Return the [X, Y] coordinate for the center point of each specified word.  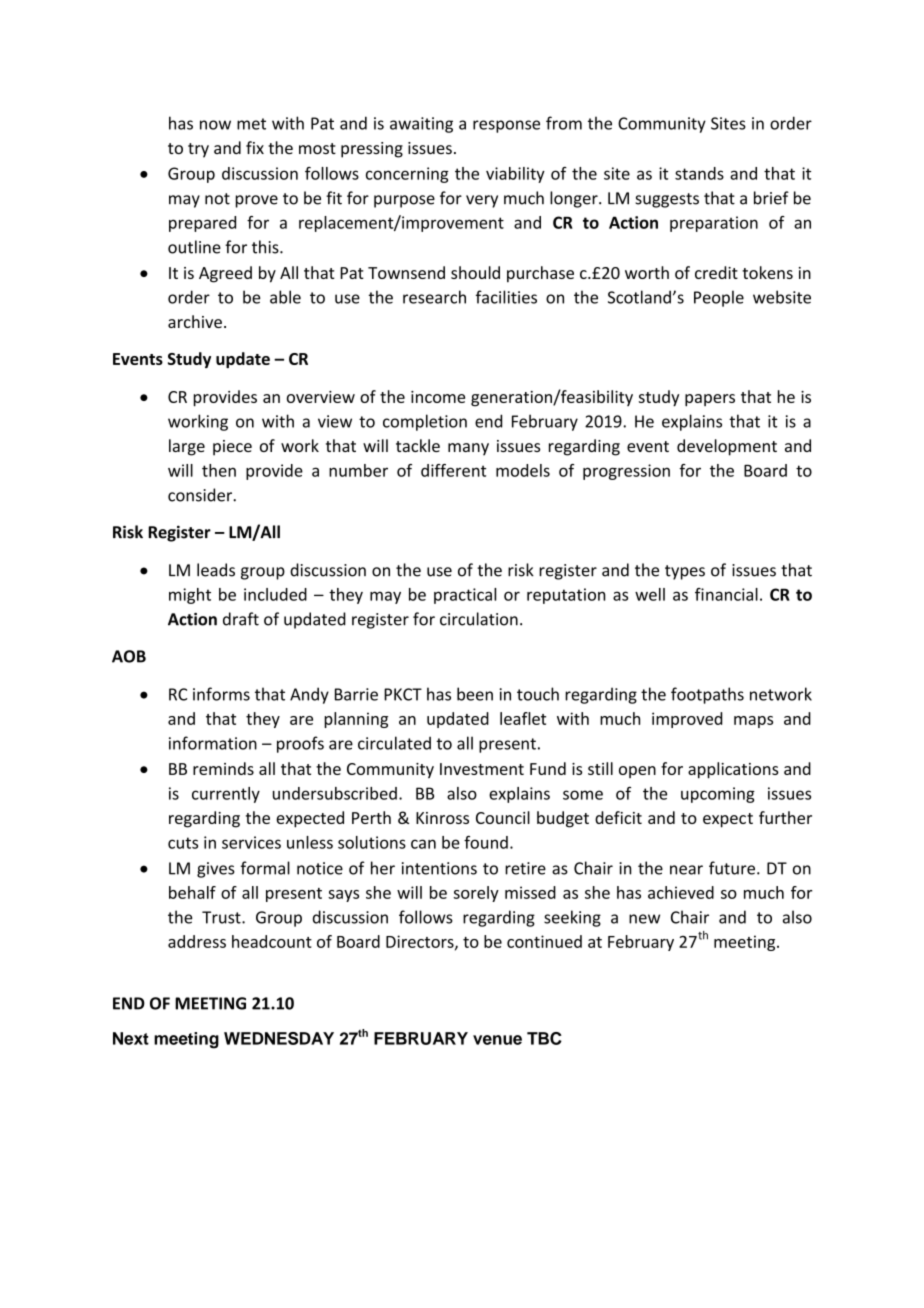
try [198, 150]
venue [497, 1040]
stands [699, 173]
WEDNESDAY [279, 1038]
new [644, 919]
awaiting [421, 125]
